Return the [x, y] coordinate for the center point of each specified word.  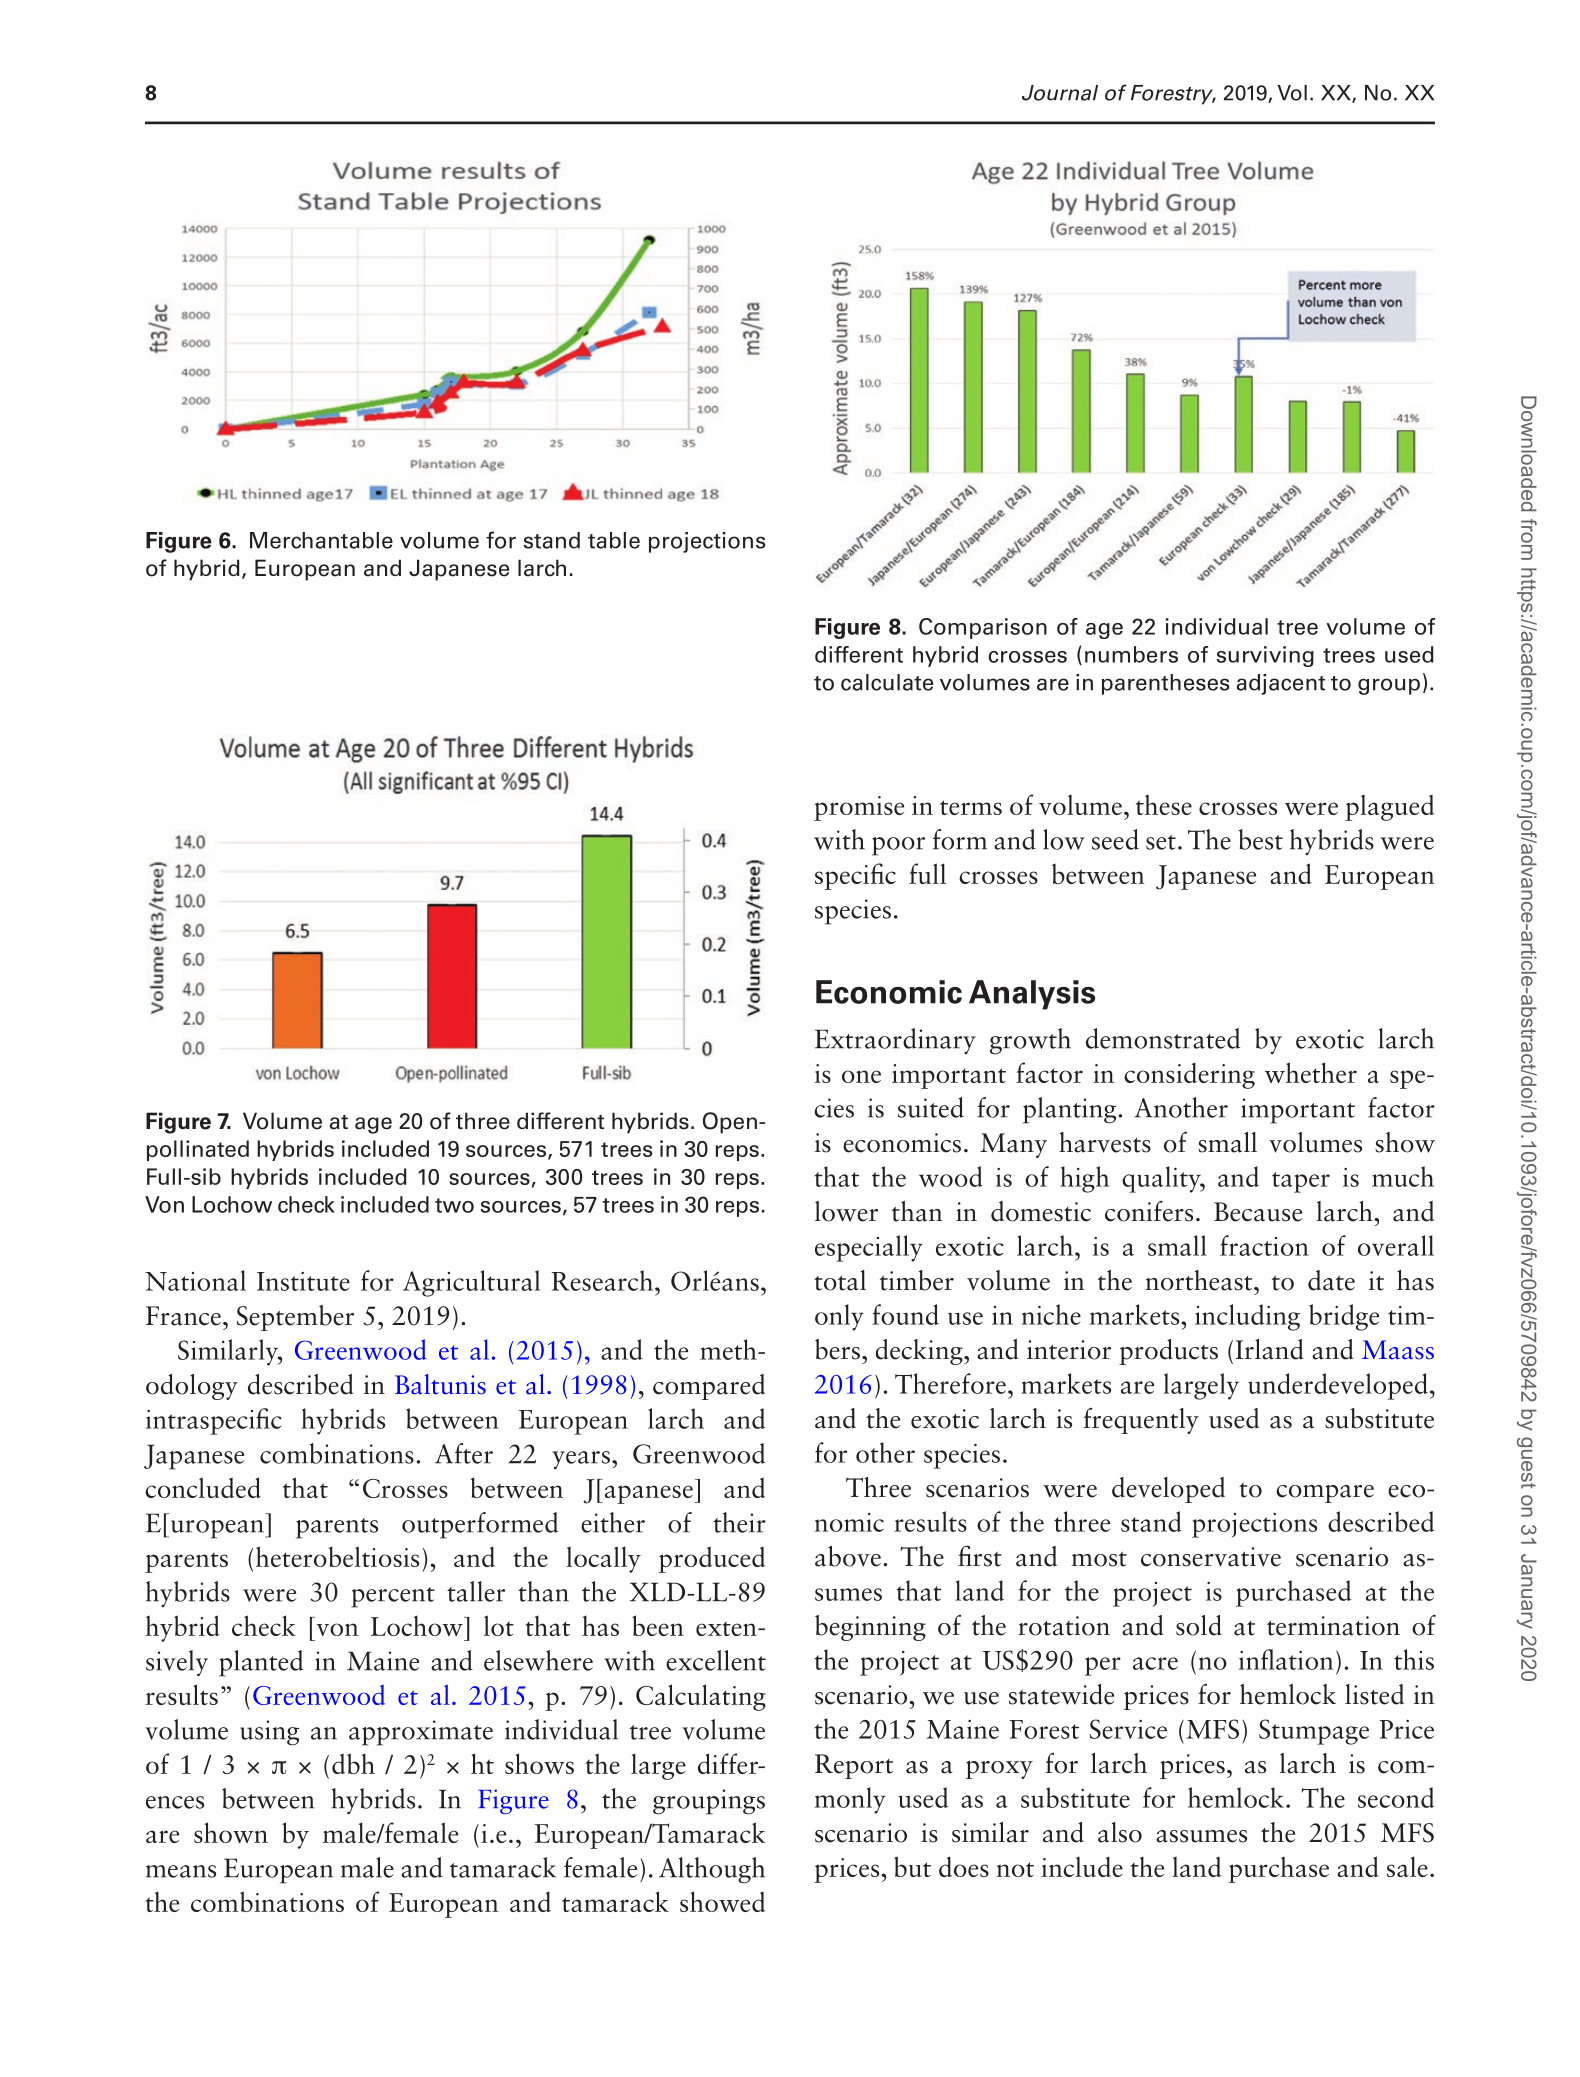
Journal [1060, 93]
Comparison [983, 628]
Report [854, 1766]
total [840, 1280]
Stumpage [1314, 1732]
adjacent [1280, 684]
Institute [303, 1281]
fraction [1264, 1245]
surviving [1265, 656]
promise [859, 808]
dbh [353, 1763]
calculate [887, 682]
